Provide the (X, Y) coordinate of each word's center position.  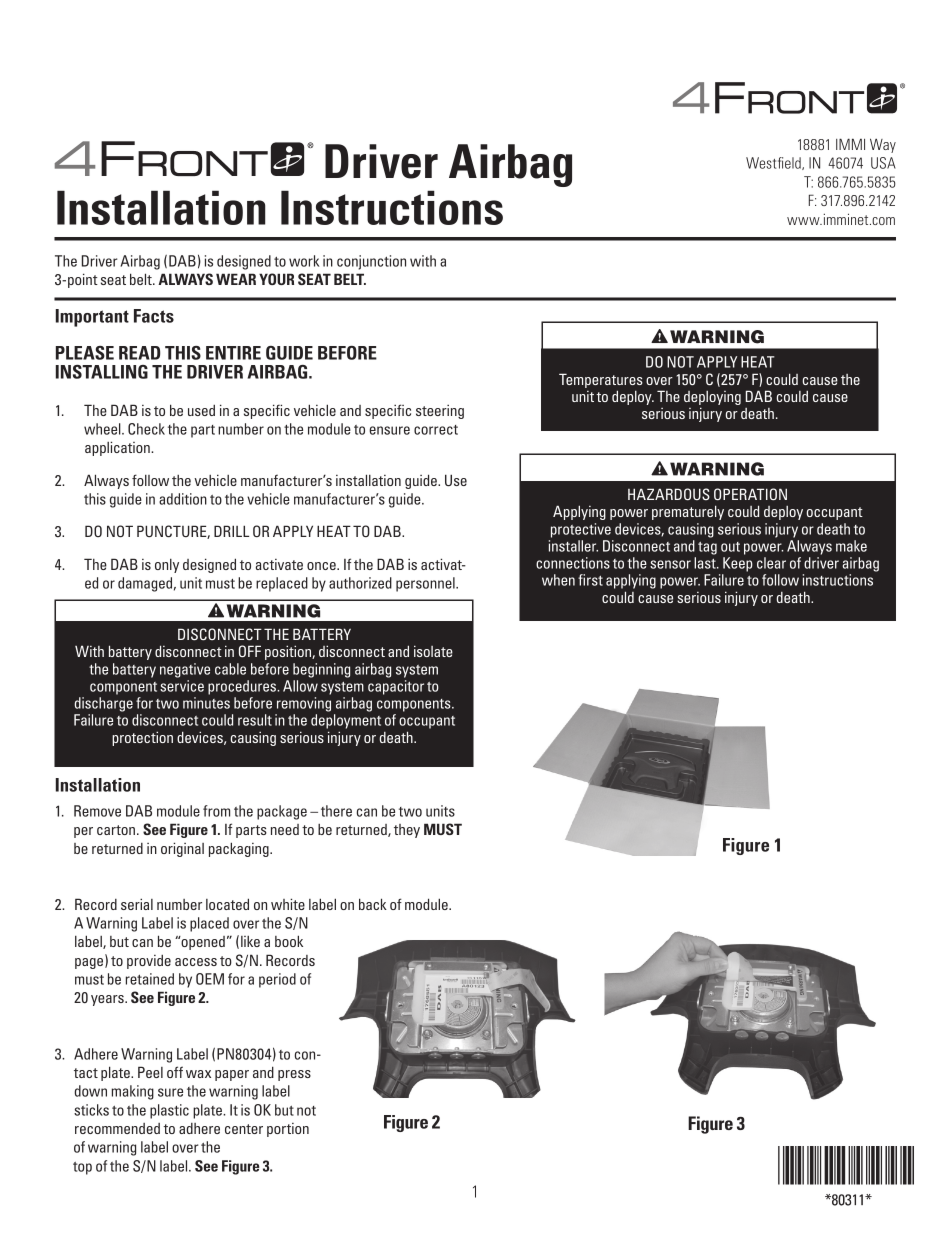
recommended (117, 1128)
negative (185, 670)
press (294, 1075)
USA (883, 163)
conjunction (371, 262)
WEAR (236, 279)
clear (771, 563)
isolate (433, 651)
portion (288, 1130)
